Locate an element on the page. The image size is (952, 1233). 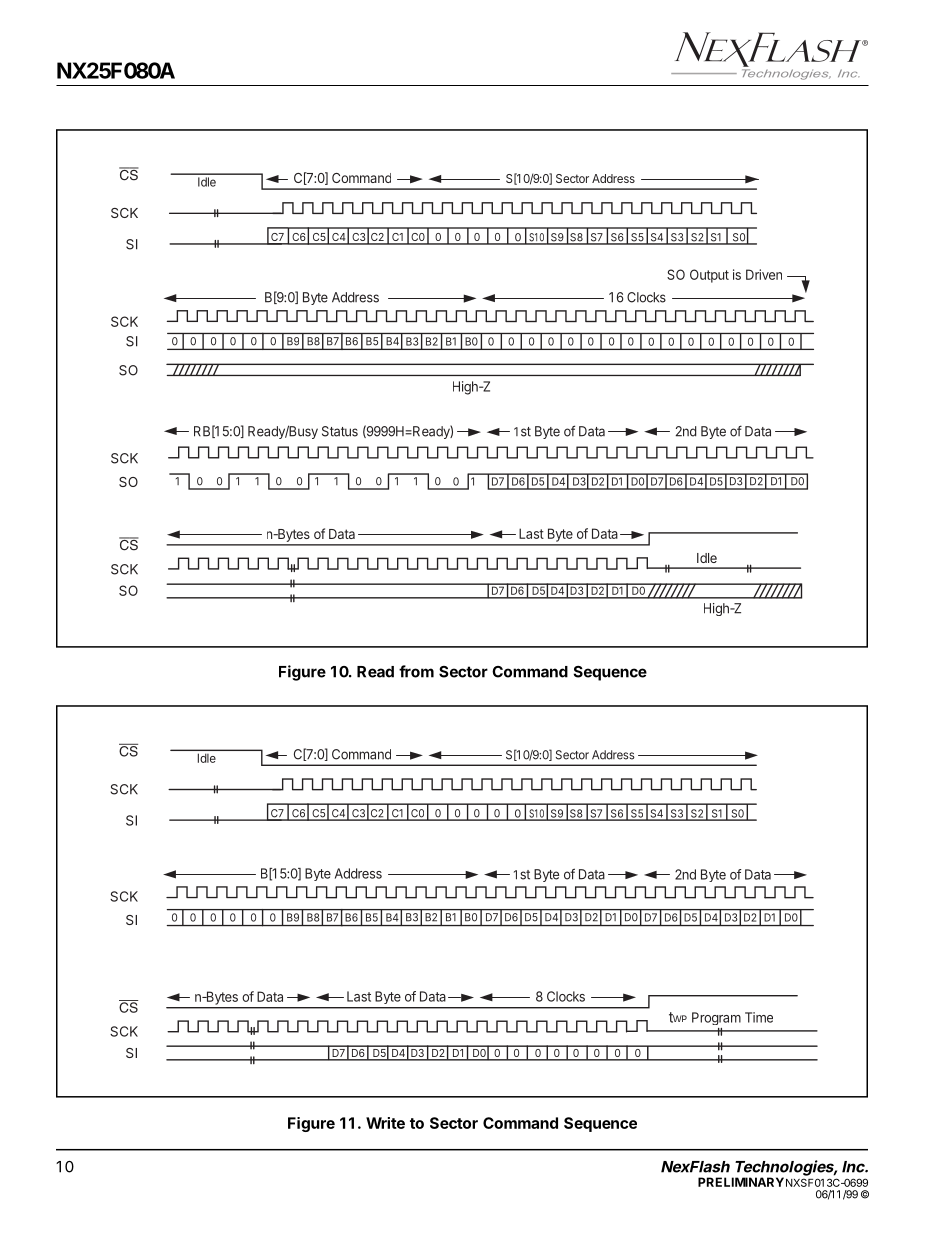
Output is located at coordinates (709, 276).
